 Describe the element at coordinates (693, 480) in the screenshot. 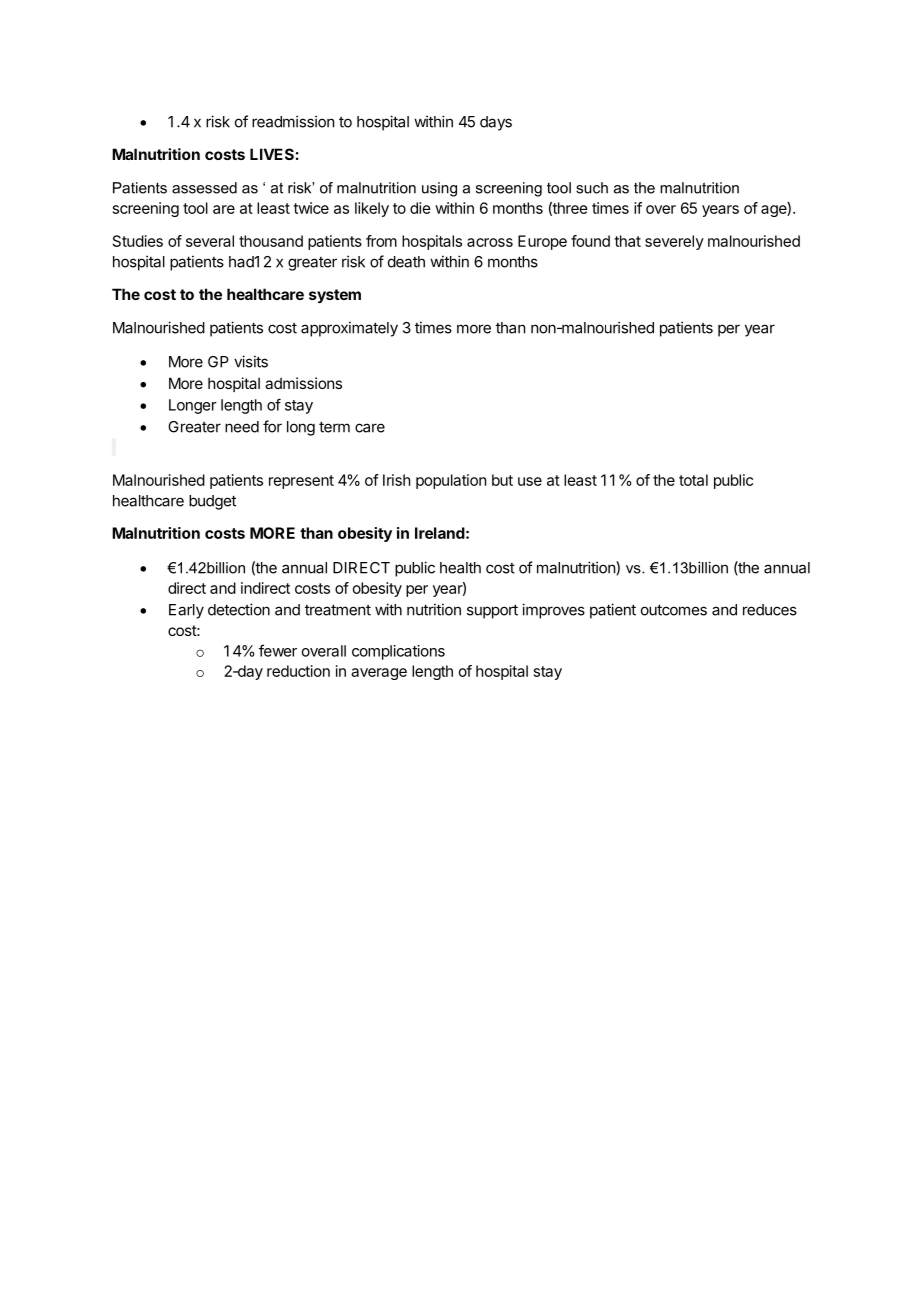

I see `total` at that location.
